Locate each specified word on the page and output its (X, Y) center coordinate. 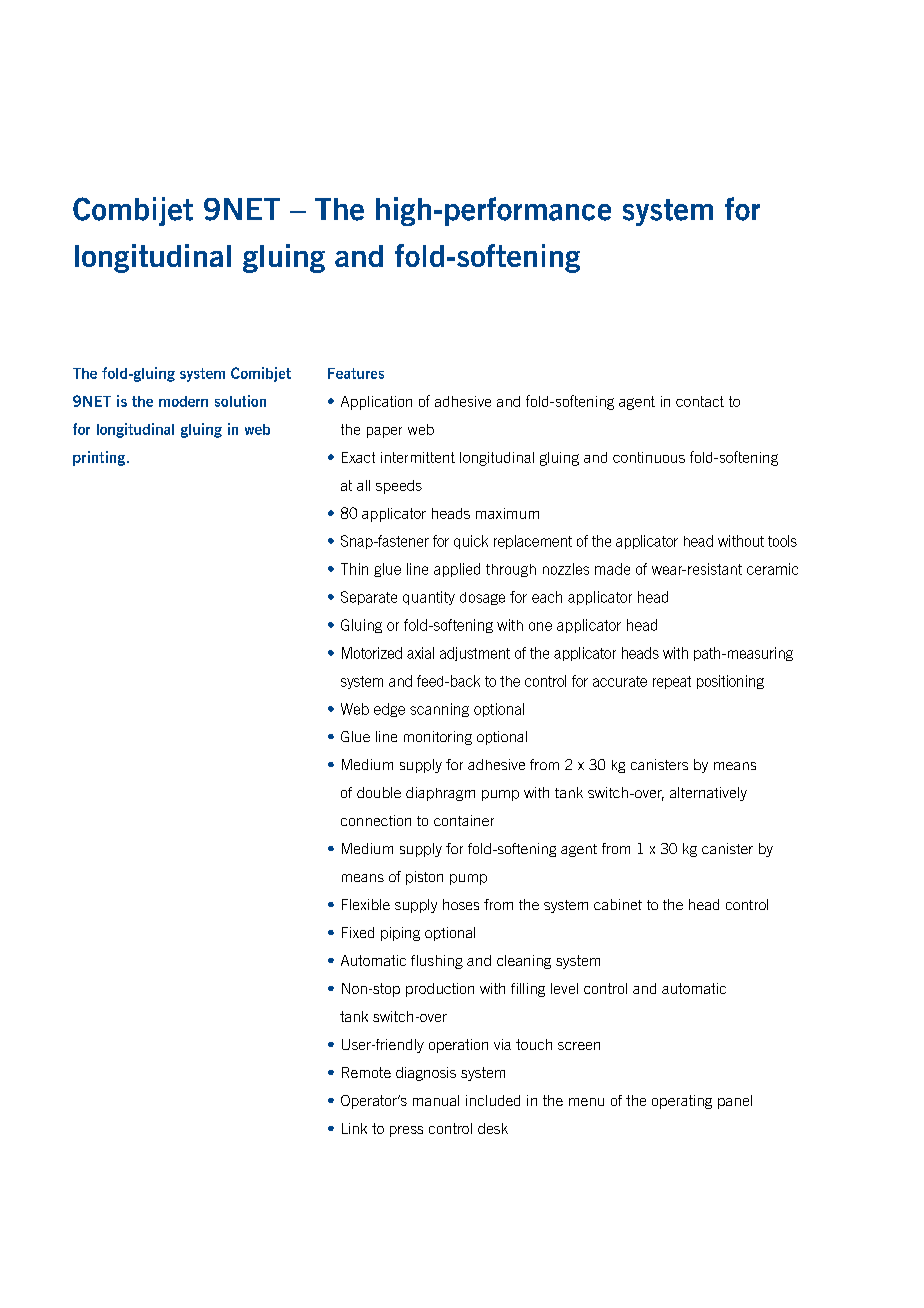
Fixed (358, 932)
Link (354, 1128)
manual (436, 1100)
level (564, 988)
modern (183, 401)
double (379, 792)
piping (400, 934)
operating (682, 1102)
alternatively (708, 794)
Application (376, 403)
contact (700, 401)
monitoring (438, 738)
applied (457, 570)
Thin (354, 569)
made (612, 569)
